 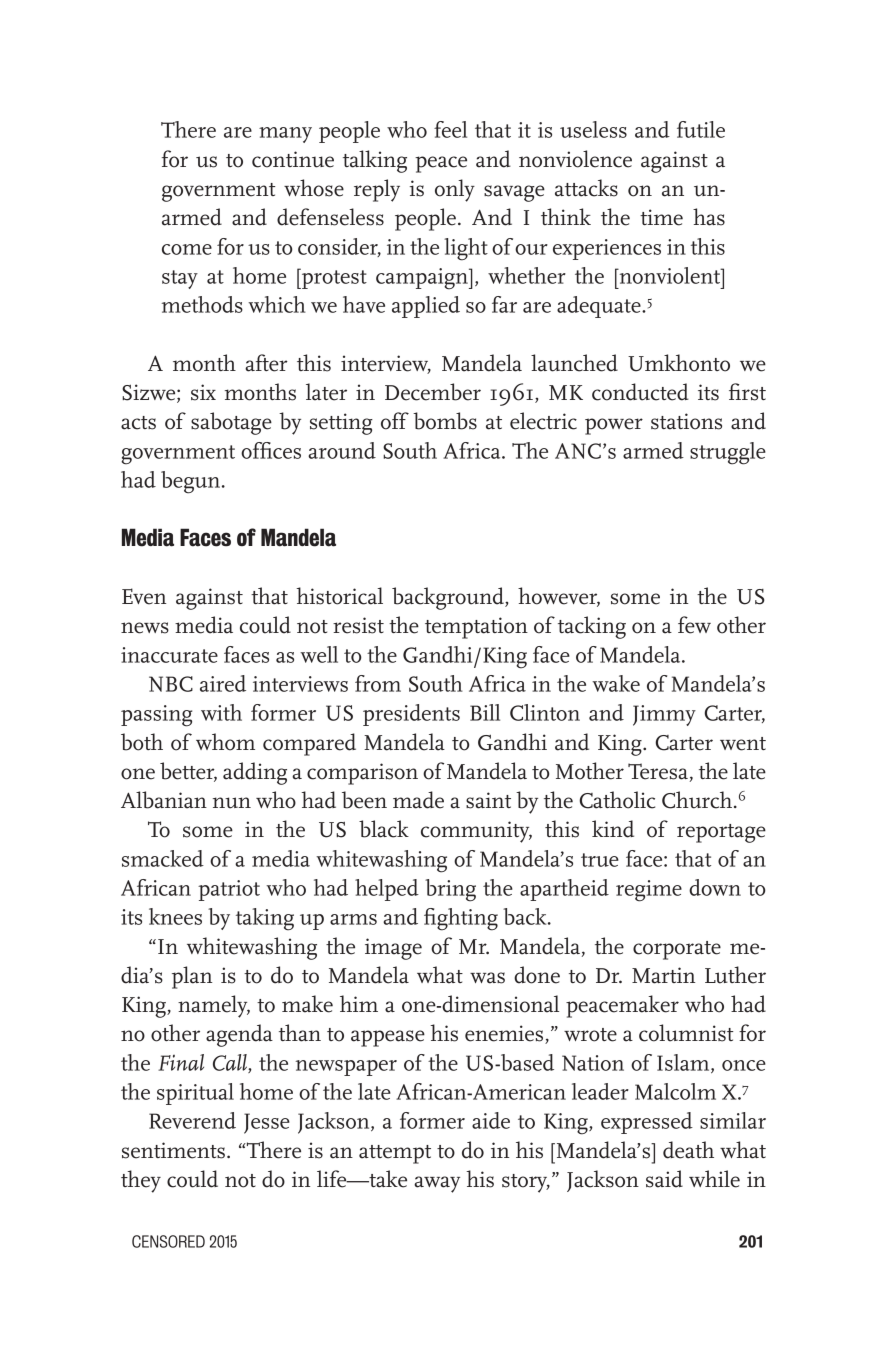 What do you see at coordinates (677, 950) in the screenshot?
I see `corporate` at bounding box center [677, 950].
